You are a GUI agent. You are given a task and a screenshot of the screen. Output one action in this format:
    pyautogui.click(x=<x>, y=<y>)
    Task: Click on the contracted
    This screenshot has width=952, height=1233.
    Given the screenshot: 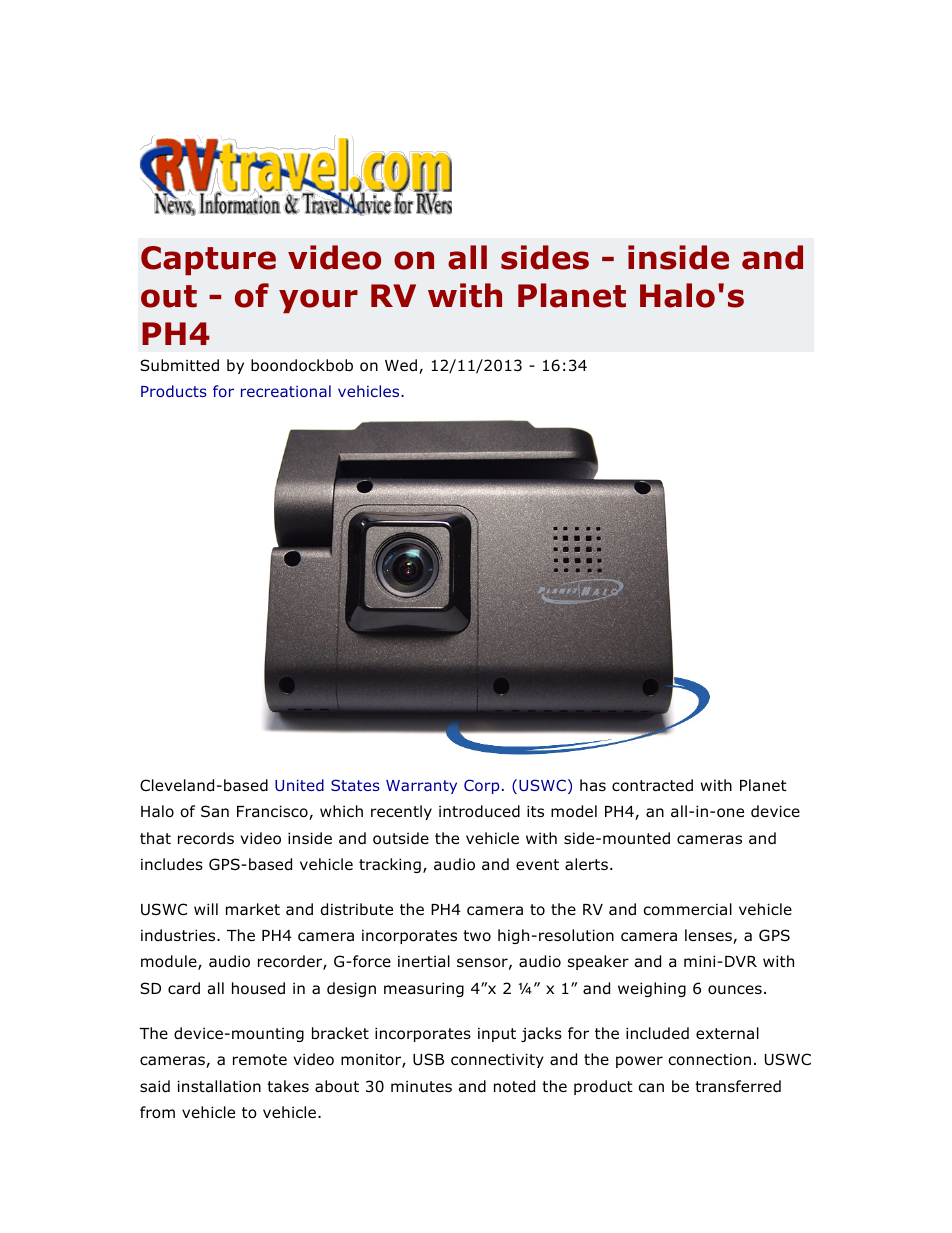 What is the action you would take?
    pyautogui.click(x=652, y=785)
